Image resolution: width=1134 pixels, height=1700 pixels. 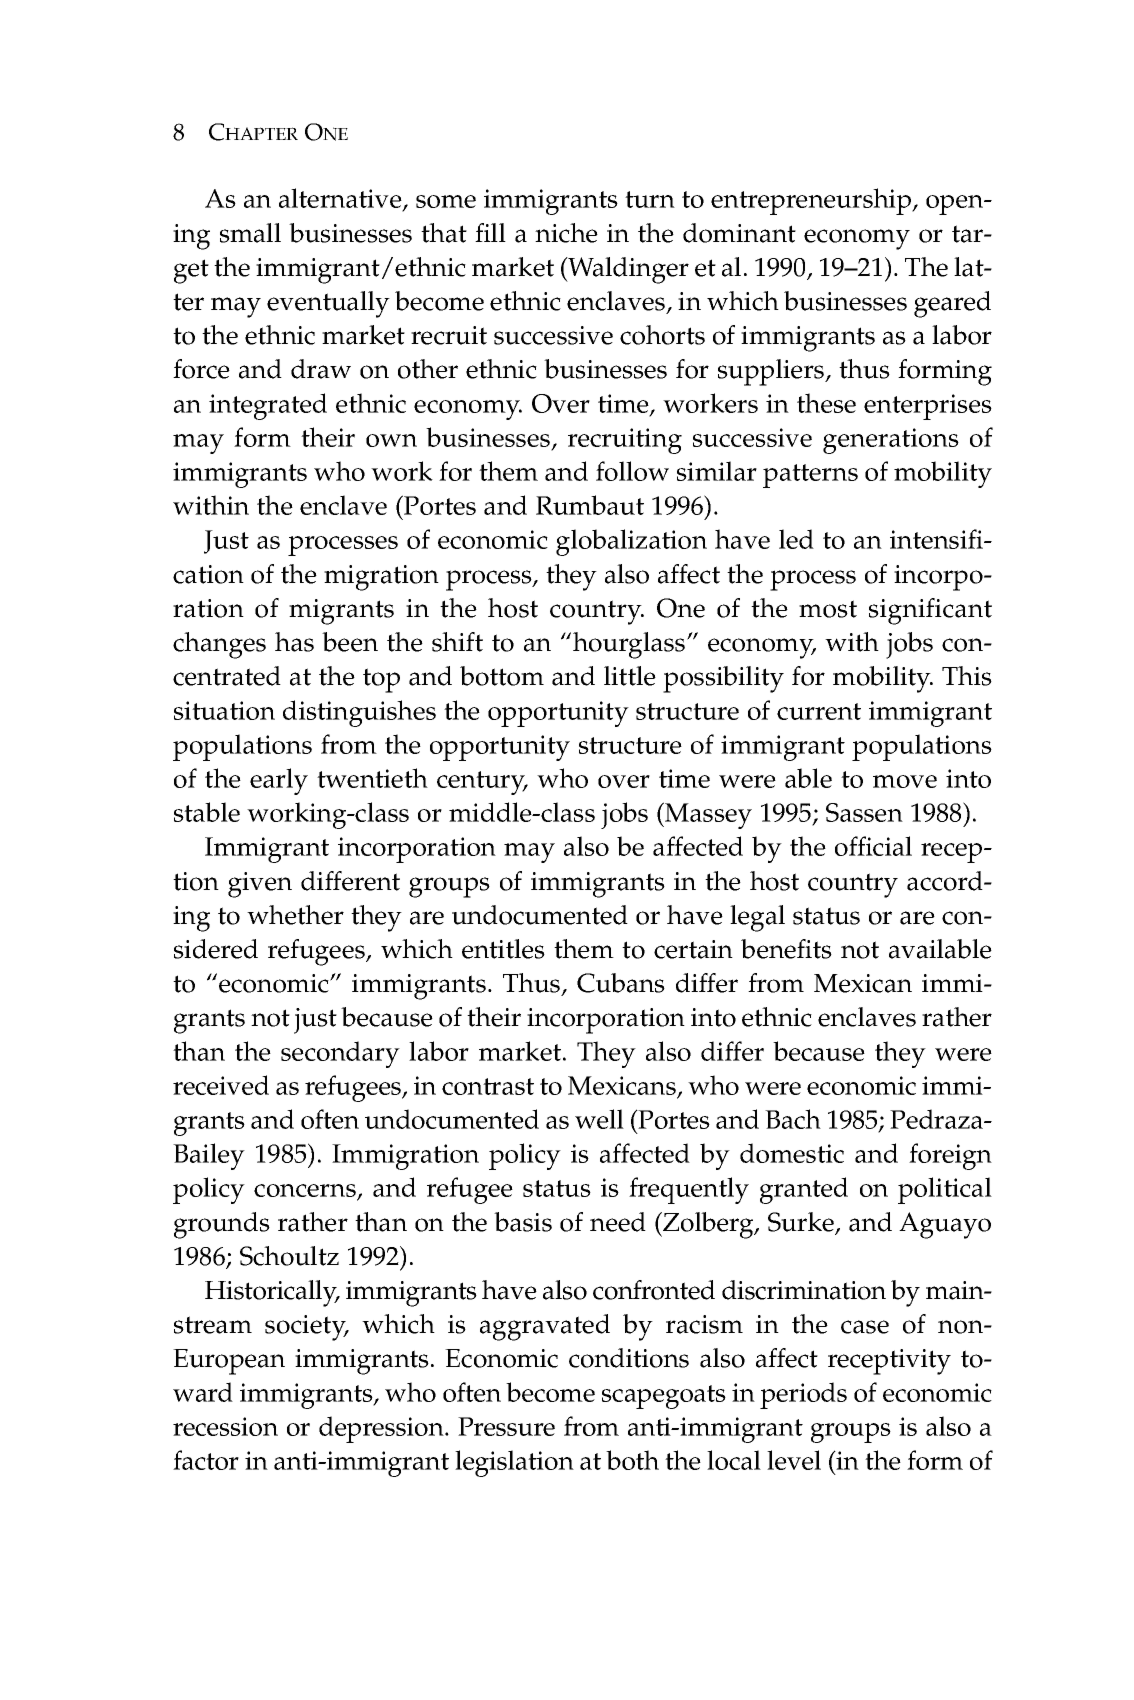 What do you see at coordinates (812, 201) in the screenshot?
I see `entrepreneurship` at bounding box center [812, 201].
